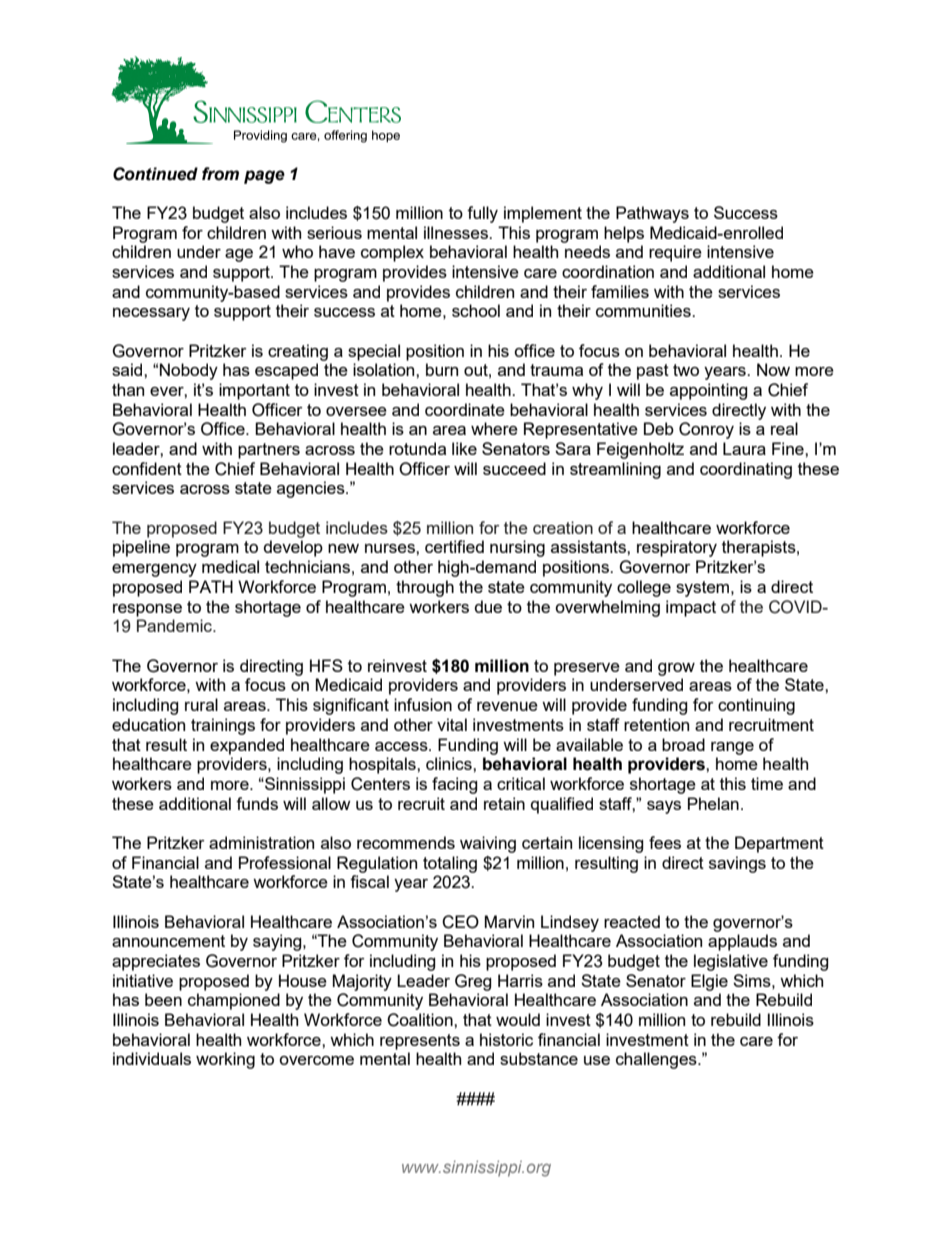 The image size is (952, 1233). I want to click on appointing, so click(709, 391).
